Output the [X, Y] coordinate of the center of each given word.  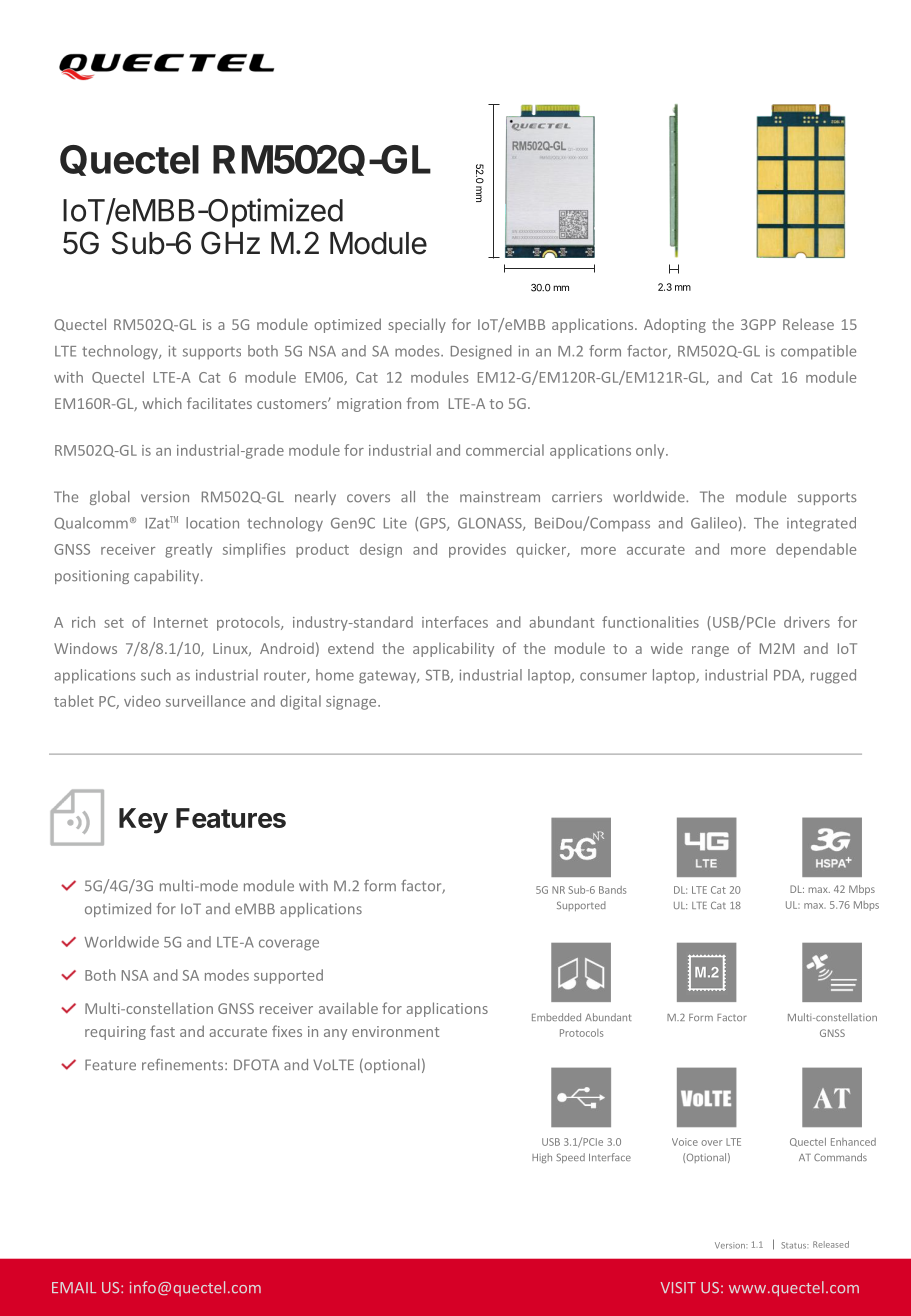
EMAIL [74, 1287]
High [542, 1158]
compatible [818, 352]
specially [417, 325]
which [162, 403]
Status [795, 1245]
